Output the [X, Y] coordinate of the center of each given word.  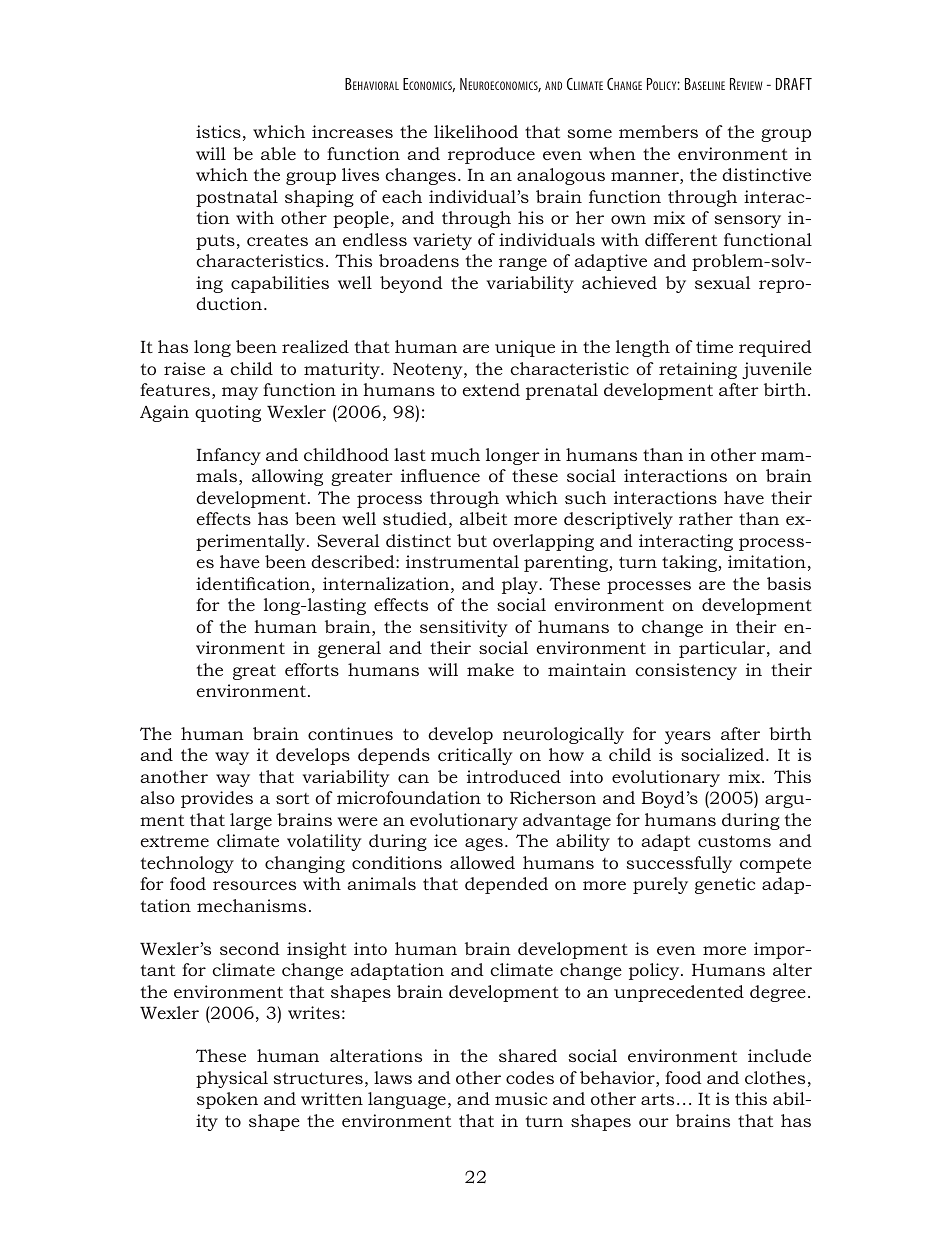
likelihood [476, 131]
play [521, 585]
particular [723, 649]
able [278, 153]
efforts [312, 669]
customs [734, 841]
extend [491, 389]
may [240, 393]
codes [530, 1077]
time [714, 346]
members [658, 131]
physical [232, 1079]
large [251, 821]
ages [484, 844]
